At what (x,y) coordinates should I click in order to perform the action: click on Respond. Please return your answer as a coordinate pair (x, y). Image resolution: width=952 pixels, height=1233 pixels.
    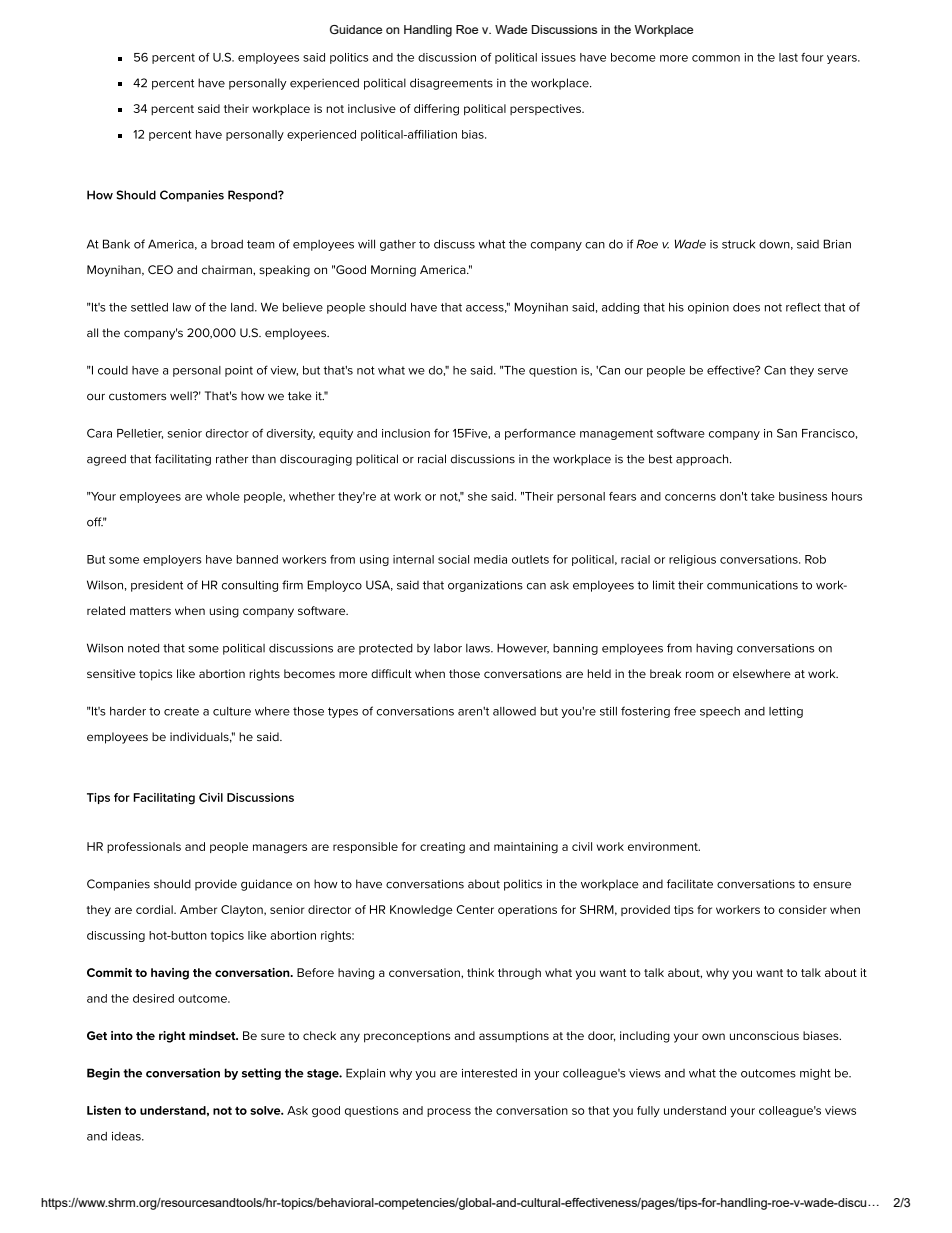
    Looking at the image, I should click on (254, 196).
